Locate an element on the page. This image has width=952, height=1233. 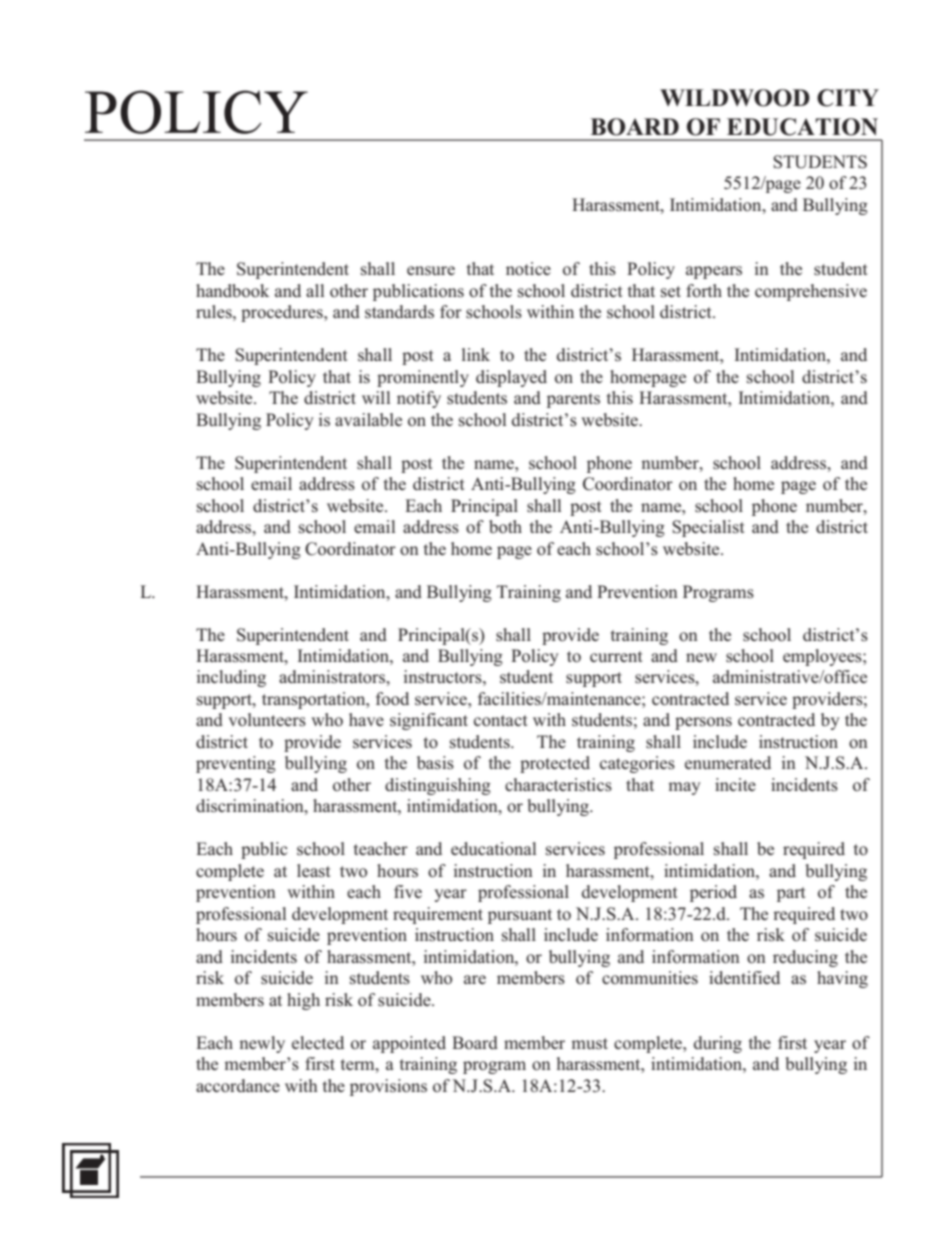
CITY is located at coordinates (848, 98).
